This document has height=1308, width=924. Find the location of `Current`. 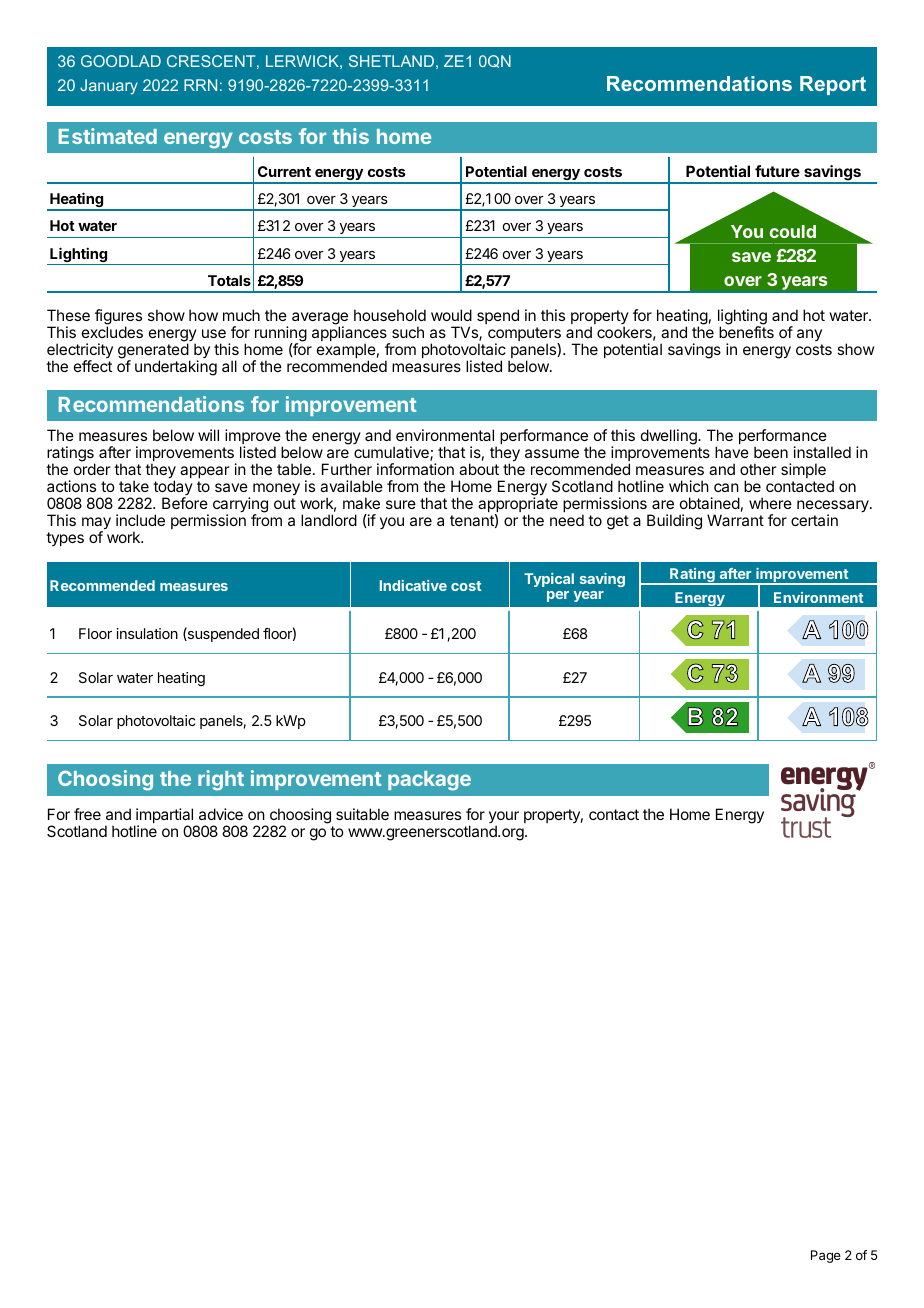

Current is located at coordinates (284, 171).
